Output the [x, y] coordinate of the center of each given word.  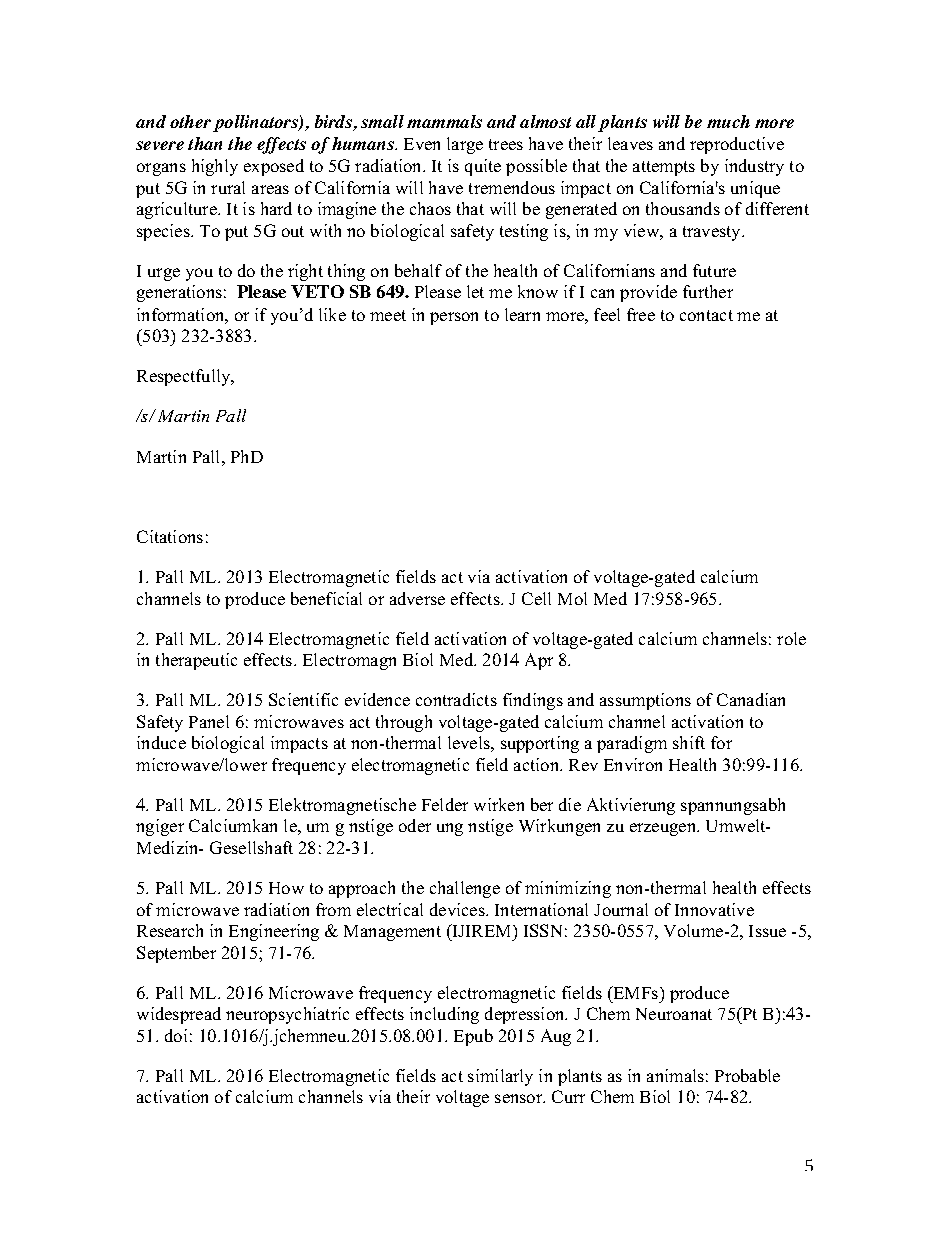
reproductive [737, 145]
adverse [417, 598]
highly [215, 167]
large [465, 145]
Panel [209, 721]
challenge [465, 889]
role [791, 638]
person [454, 318]
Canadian [751, 699]
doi [176, 1035]
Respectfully [185, 377]
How [286, 888]
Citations [170, 536]
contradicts [456, 699]
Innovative [714, 909]
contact [706, 315]
